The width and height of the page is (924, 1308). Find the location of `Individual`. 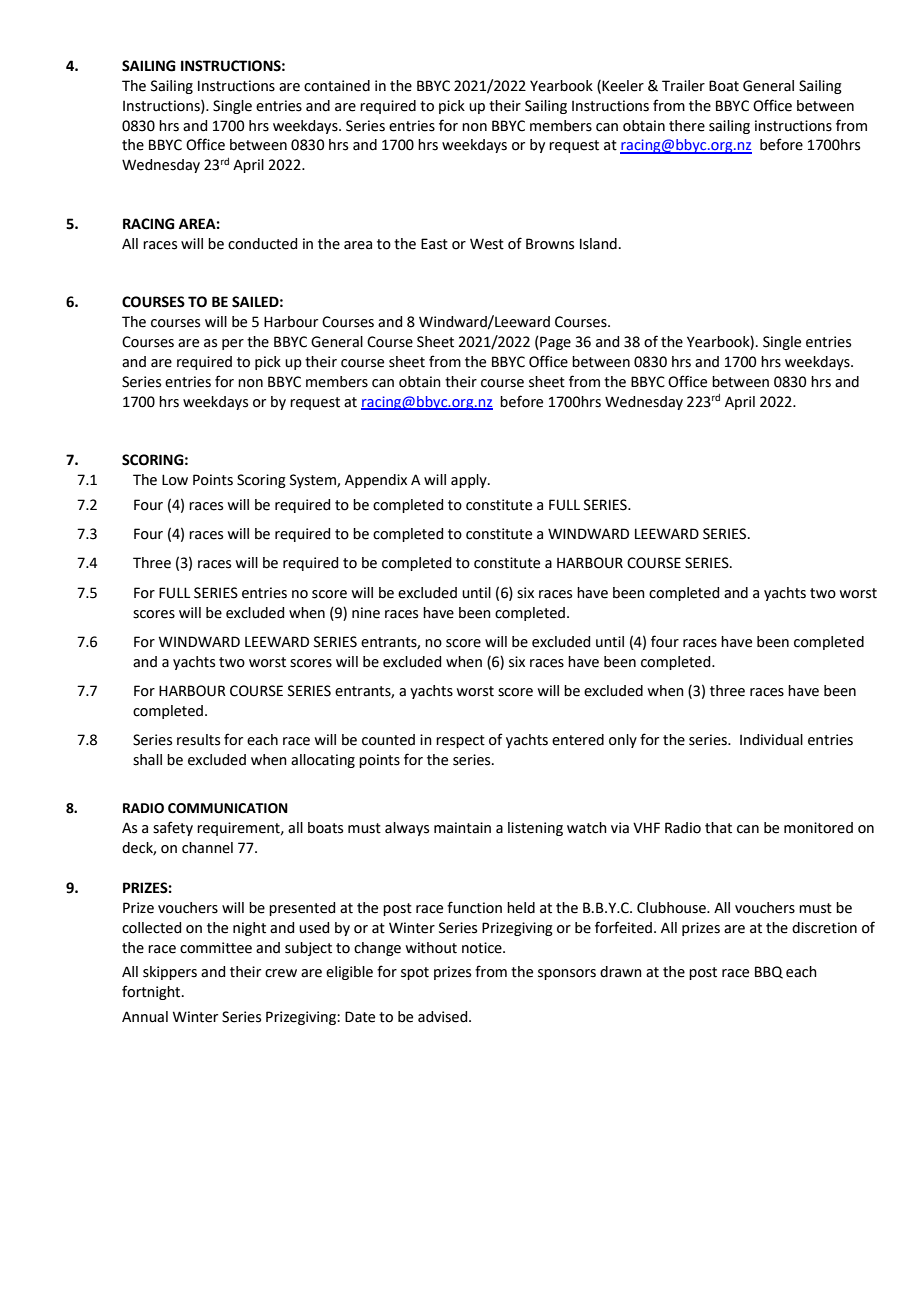

Individual is located at coordinates (771, 740).
